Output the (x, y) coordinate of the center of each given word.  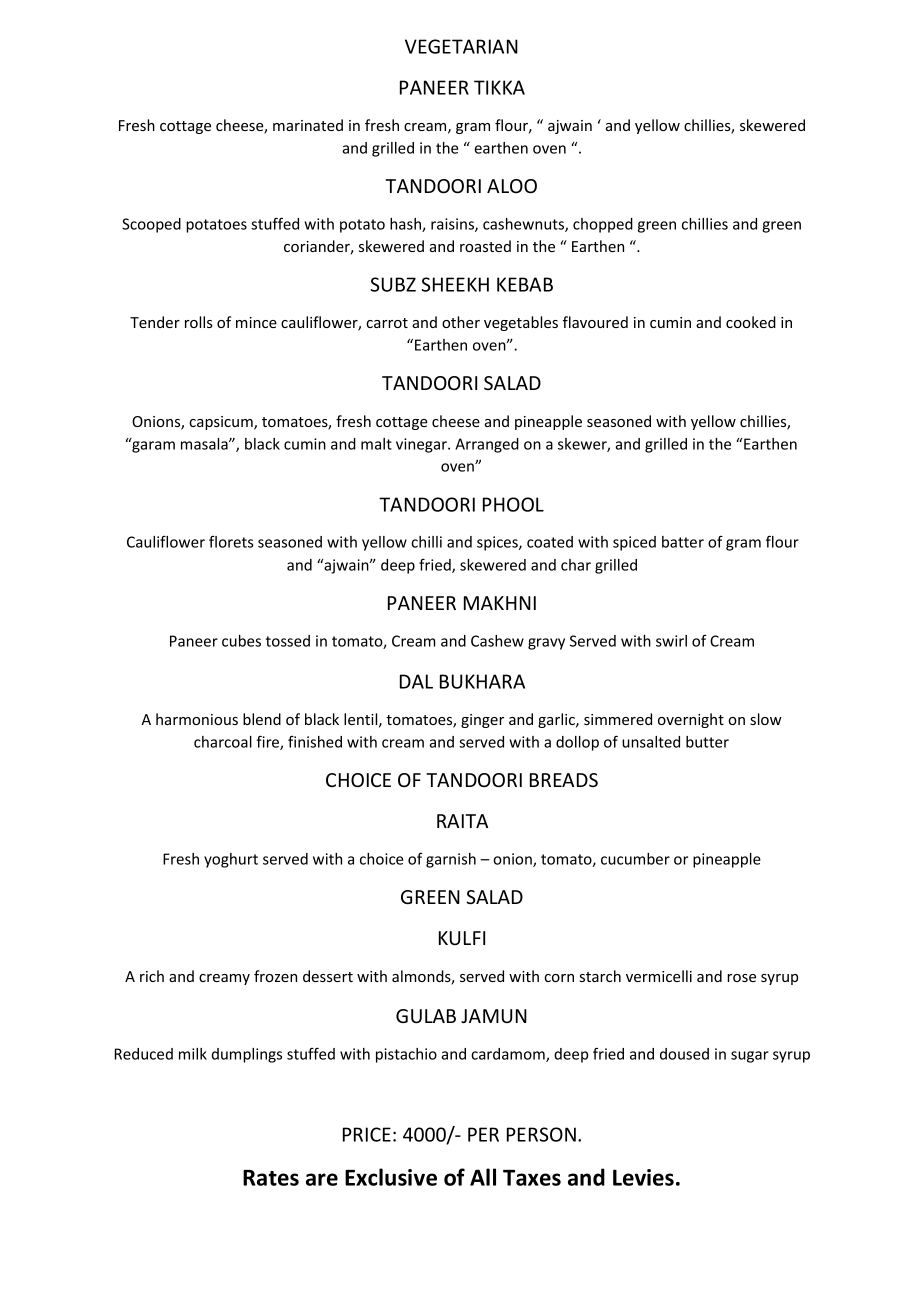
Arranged (487, 445)
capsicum (222, 423)
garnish (451, 860)
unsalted (651, 742)
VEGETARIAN (461, 46)
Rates (271, 1178)
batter (683, 542)
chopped (603, 225)
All (483, 1177)
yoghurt (231, 860)
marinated (308, 125)
